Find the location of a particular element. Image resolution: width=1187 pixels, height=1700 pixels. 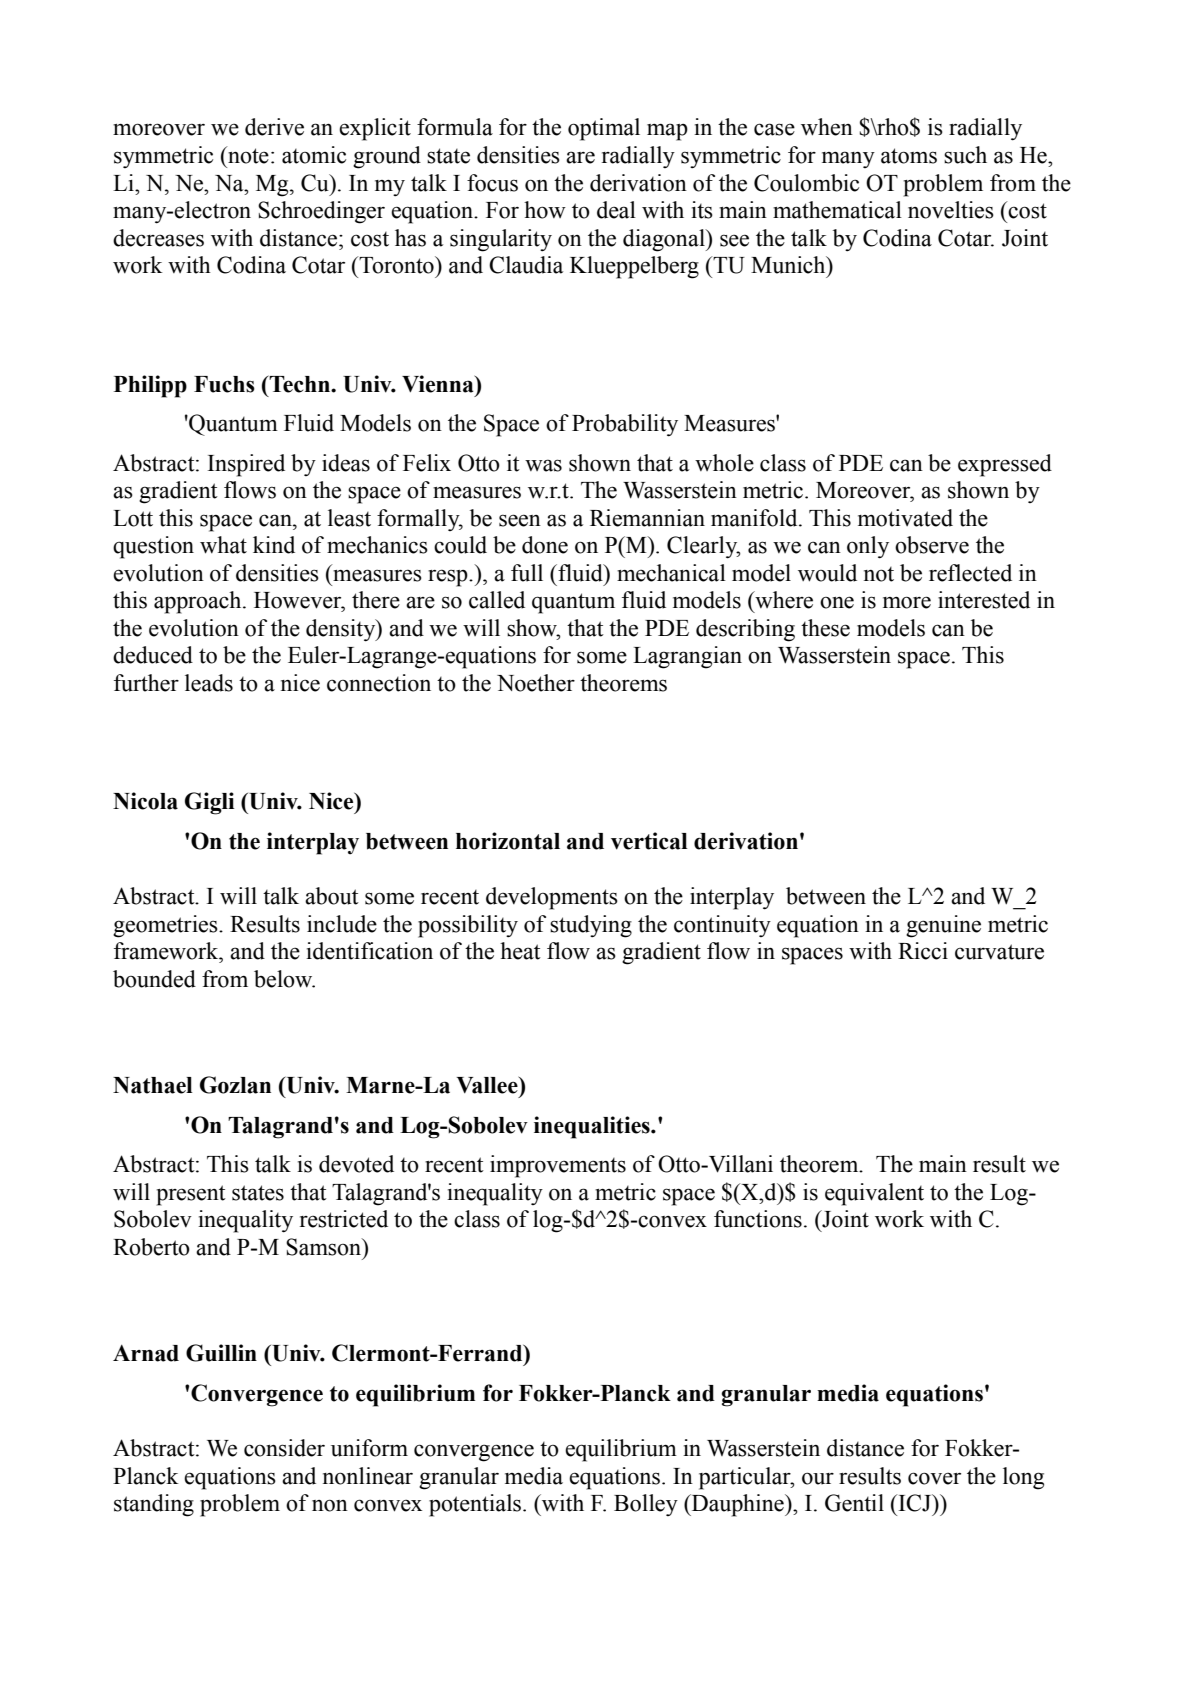

potentials is located at coordinates (476, 1505).
